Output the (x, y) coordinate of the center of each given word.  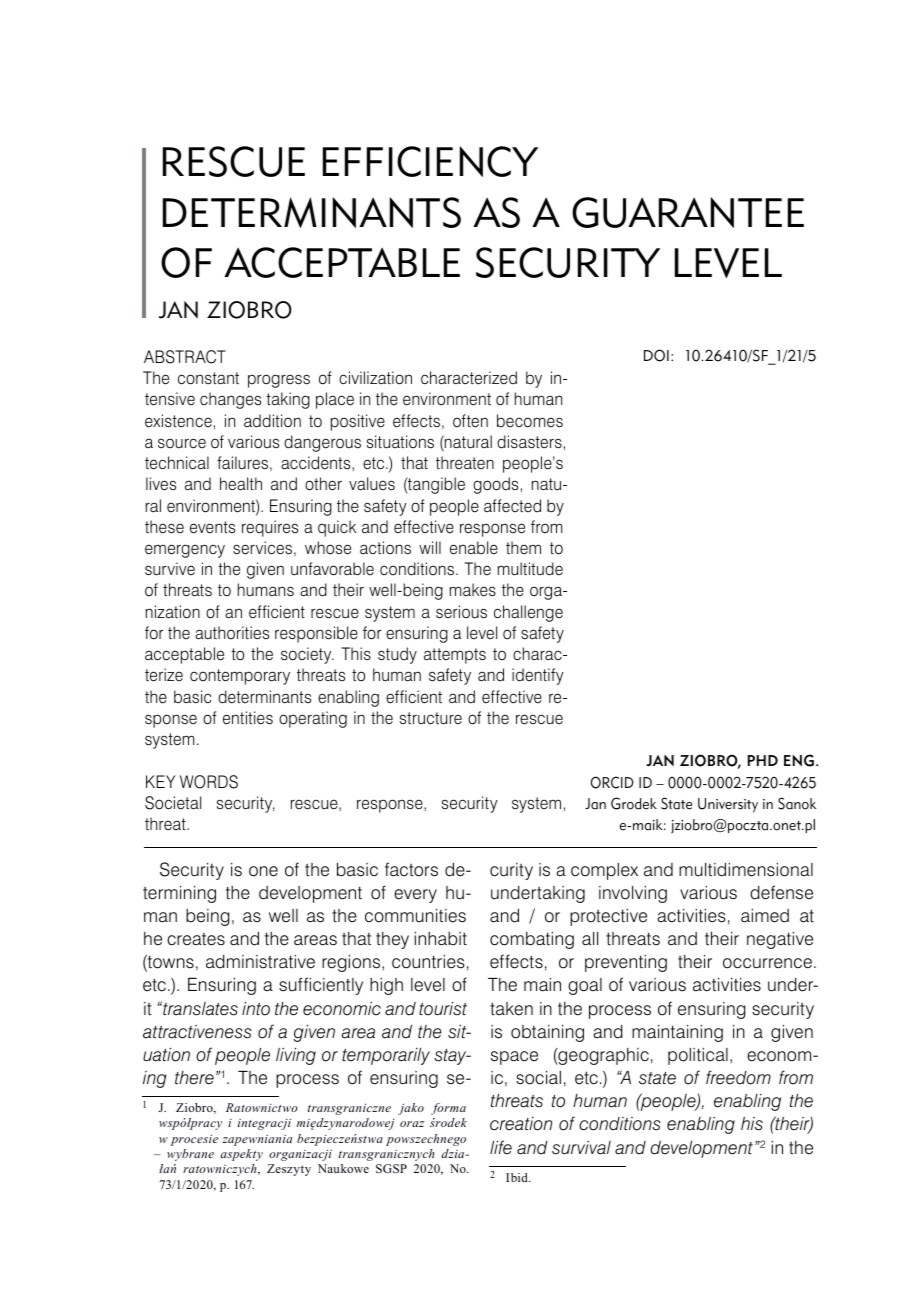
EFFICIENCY (430, 161)
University (728, 805)
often (470, 421)
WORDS (209, 782)
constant (208, 378)
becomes (530, 421)
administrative (260, 962)
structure (431, 718)
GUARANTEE (688, 212)
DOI (656, 355)
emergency (185, 551)
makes (473, 590)
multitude (530, 569)
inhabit (441, 939)
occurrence (767, 963)
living (296, 1056)
